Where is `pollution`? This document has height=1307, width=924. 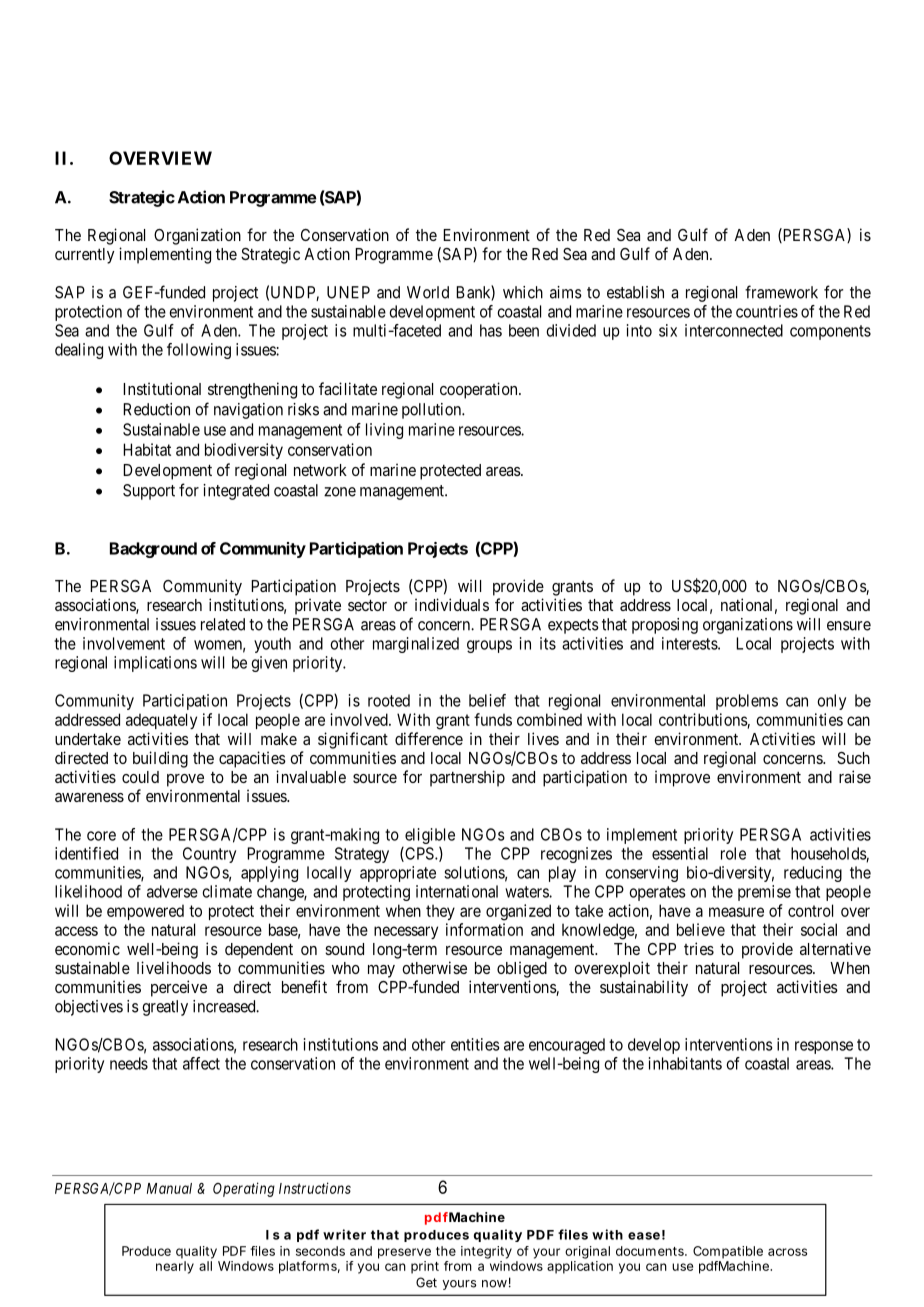 pollution is located at coordinates (432, 411).
